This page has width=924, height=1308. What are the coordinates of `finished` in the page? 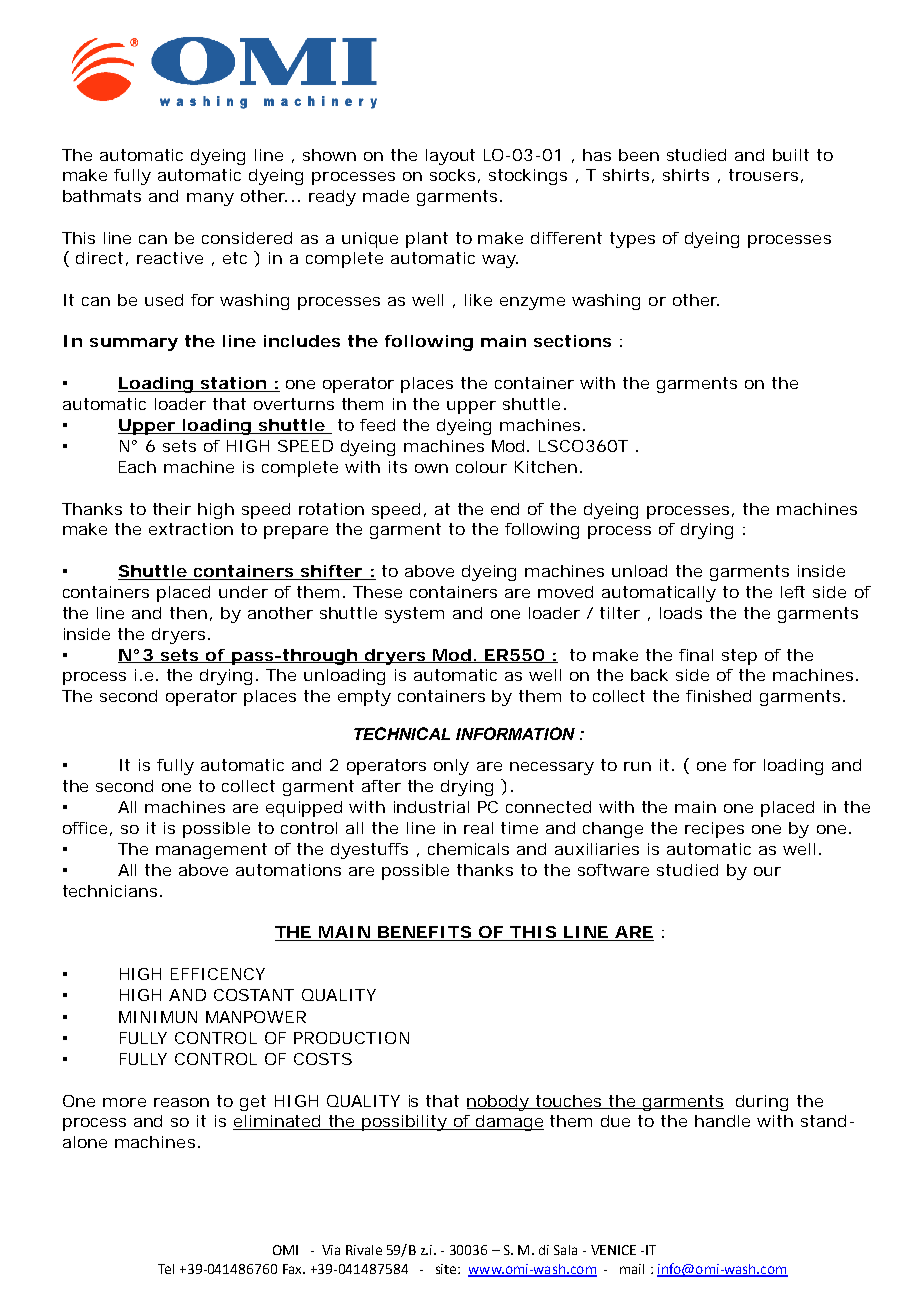 It's located at (718, 696).
